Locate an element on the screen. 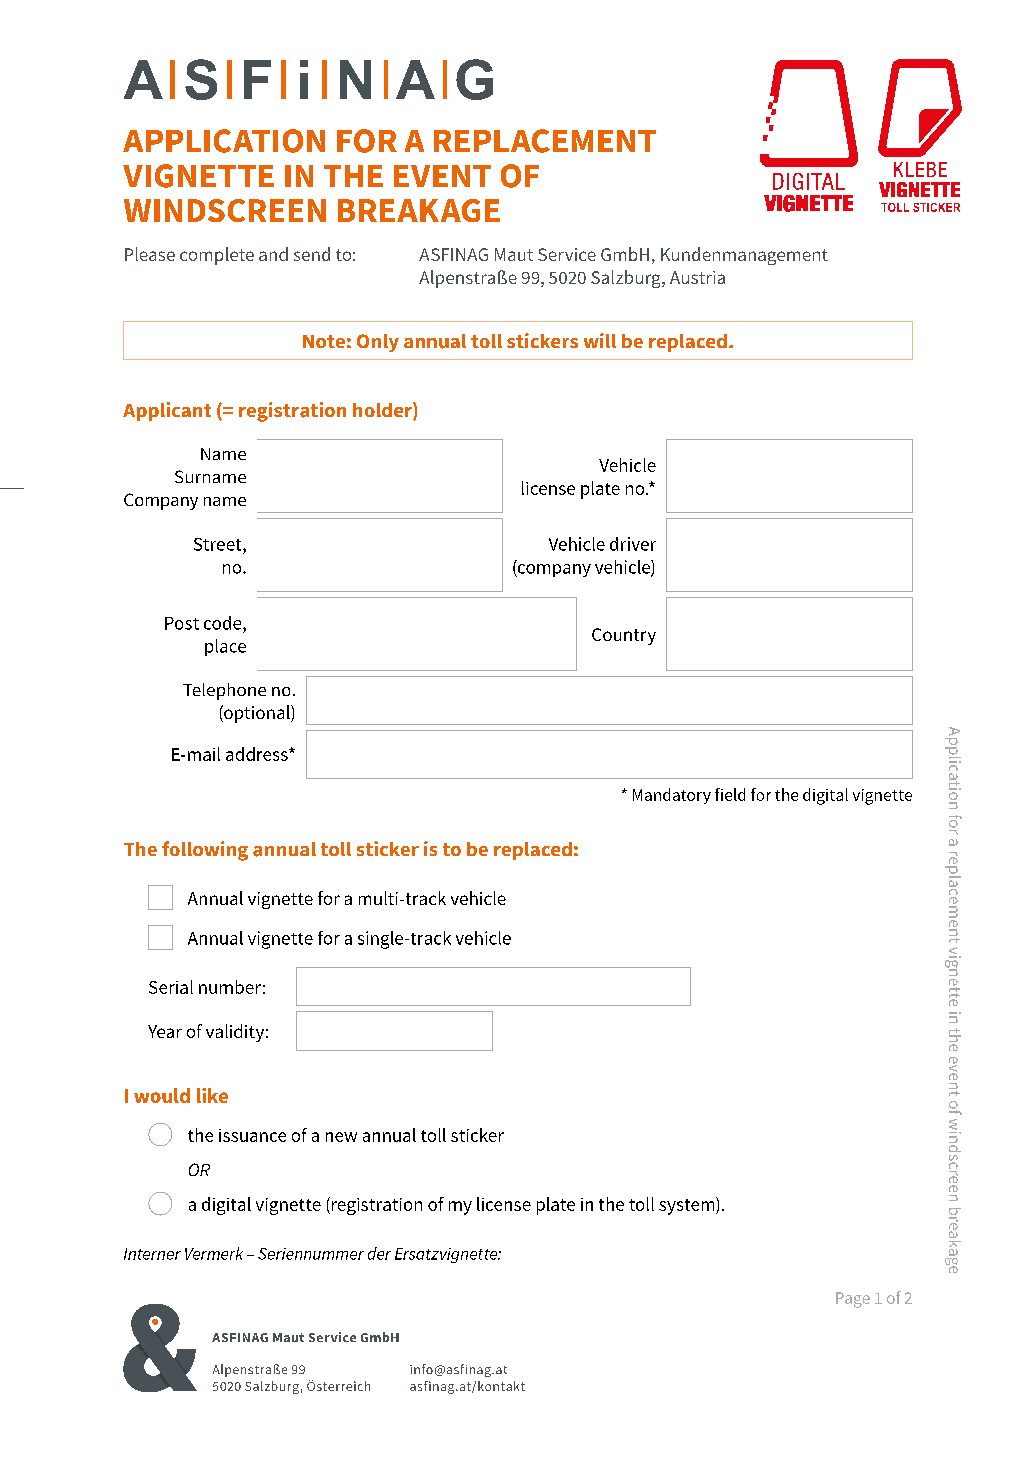 This screenshot has width=1036, height=1465. Country is located at coordinates (624, 636).
